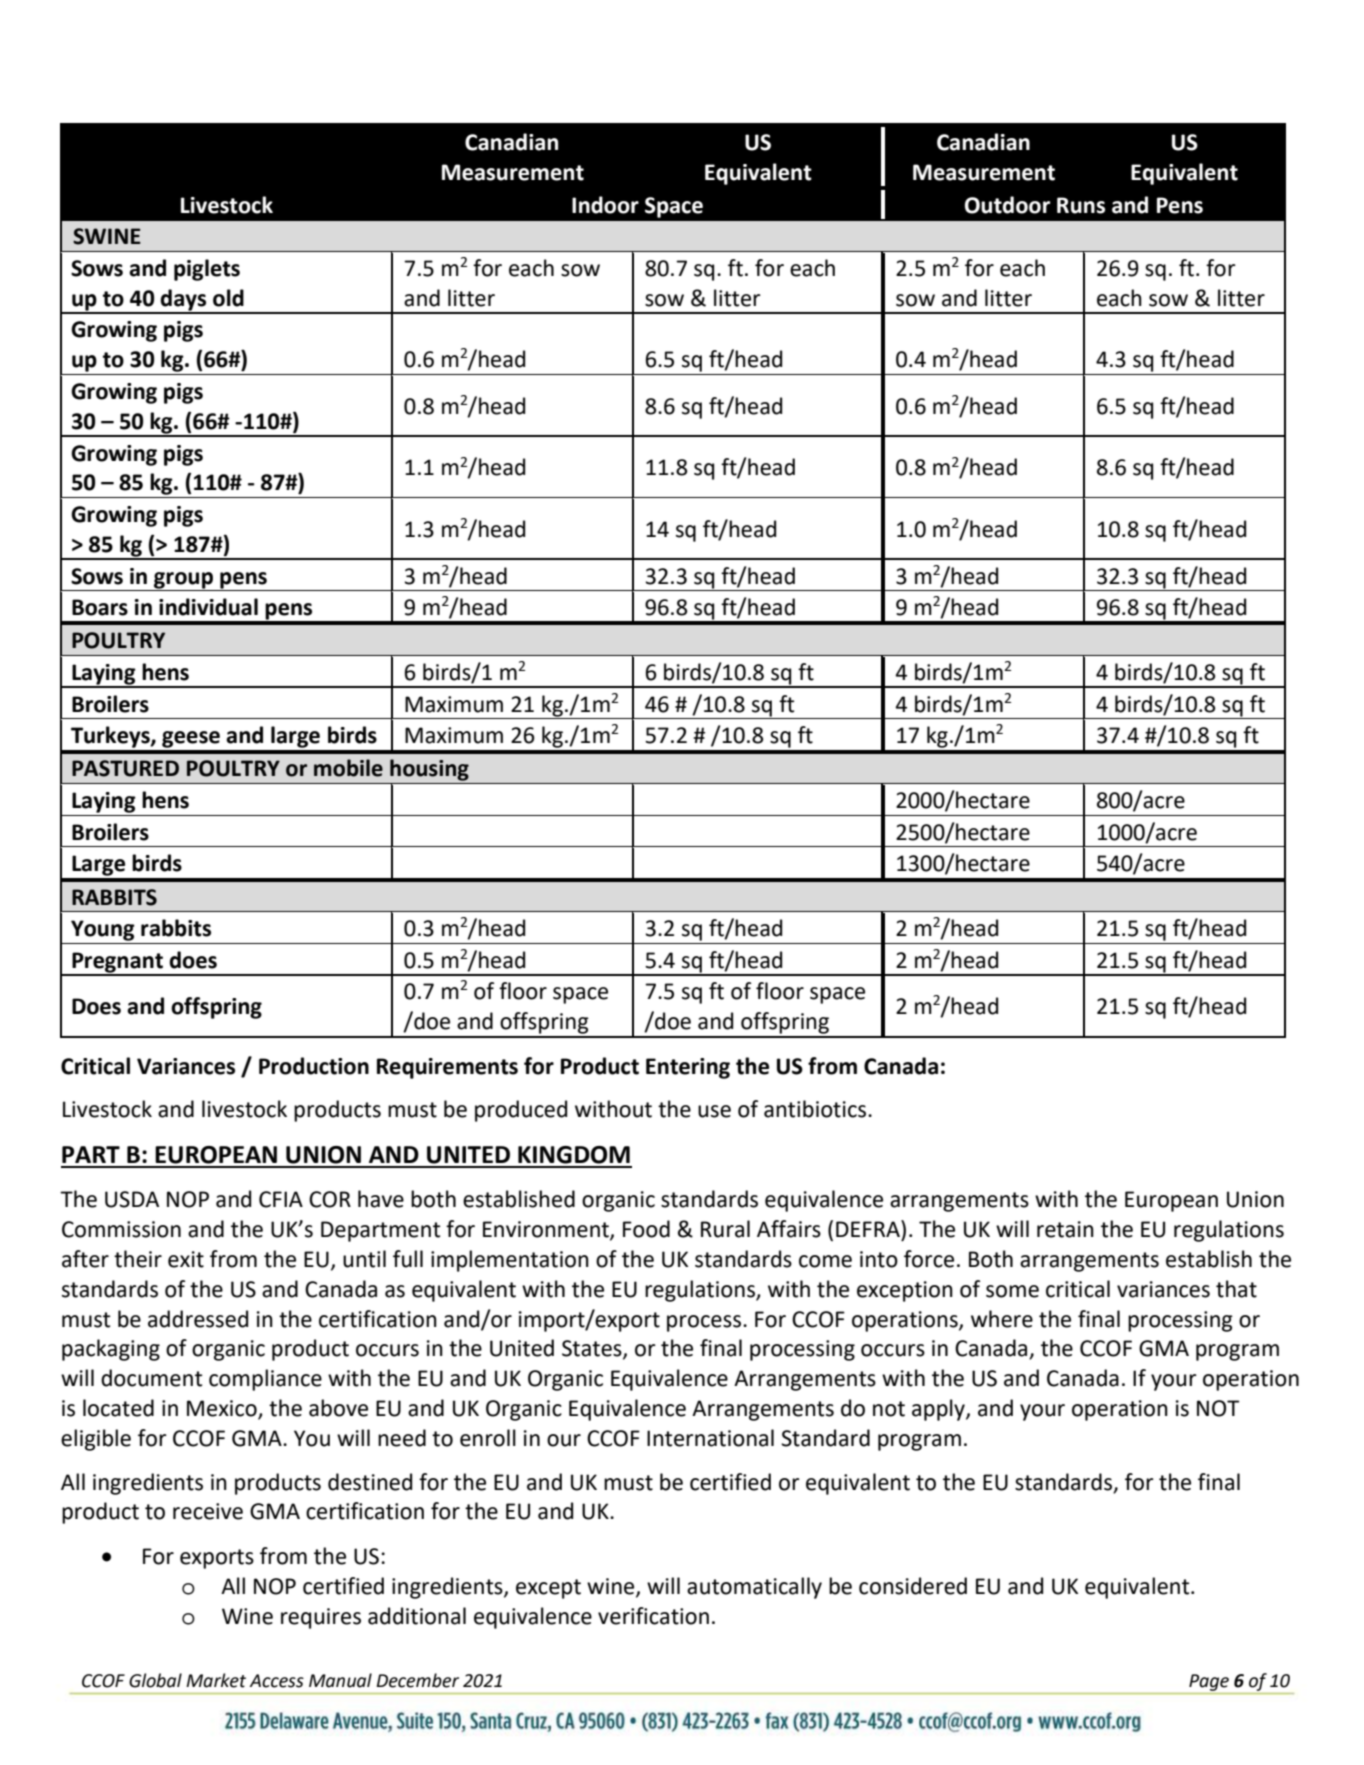 This screenshot has height=1765, width=1364. What do you see at coordinates (646, 1229) in the screenshot?
I see `Food` at bounding box center [646, 1229].
